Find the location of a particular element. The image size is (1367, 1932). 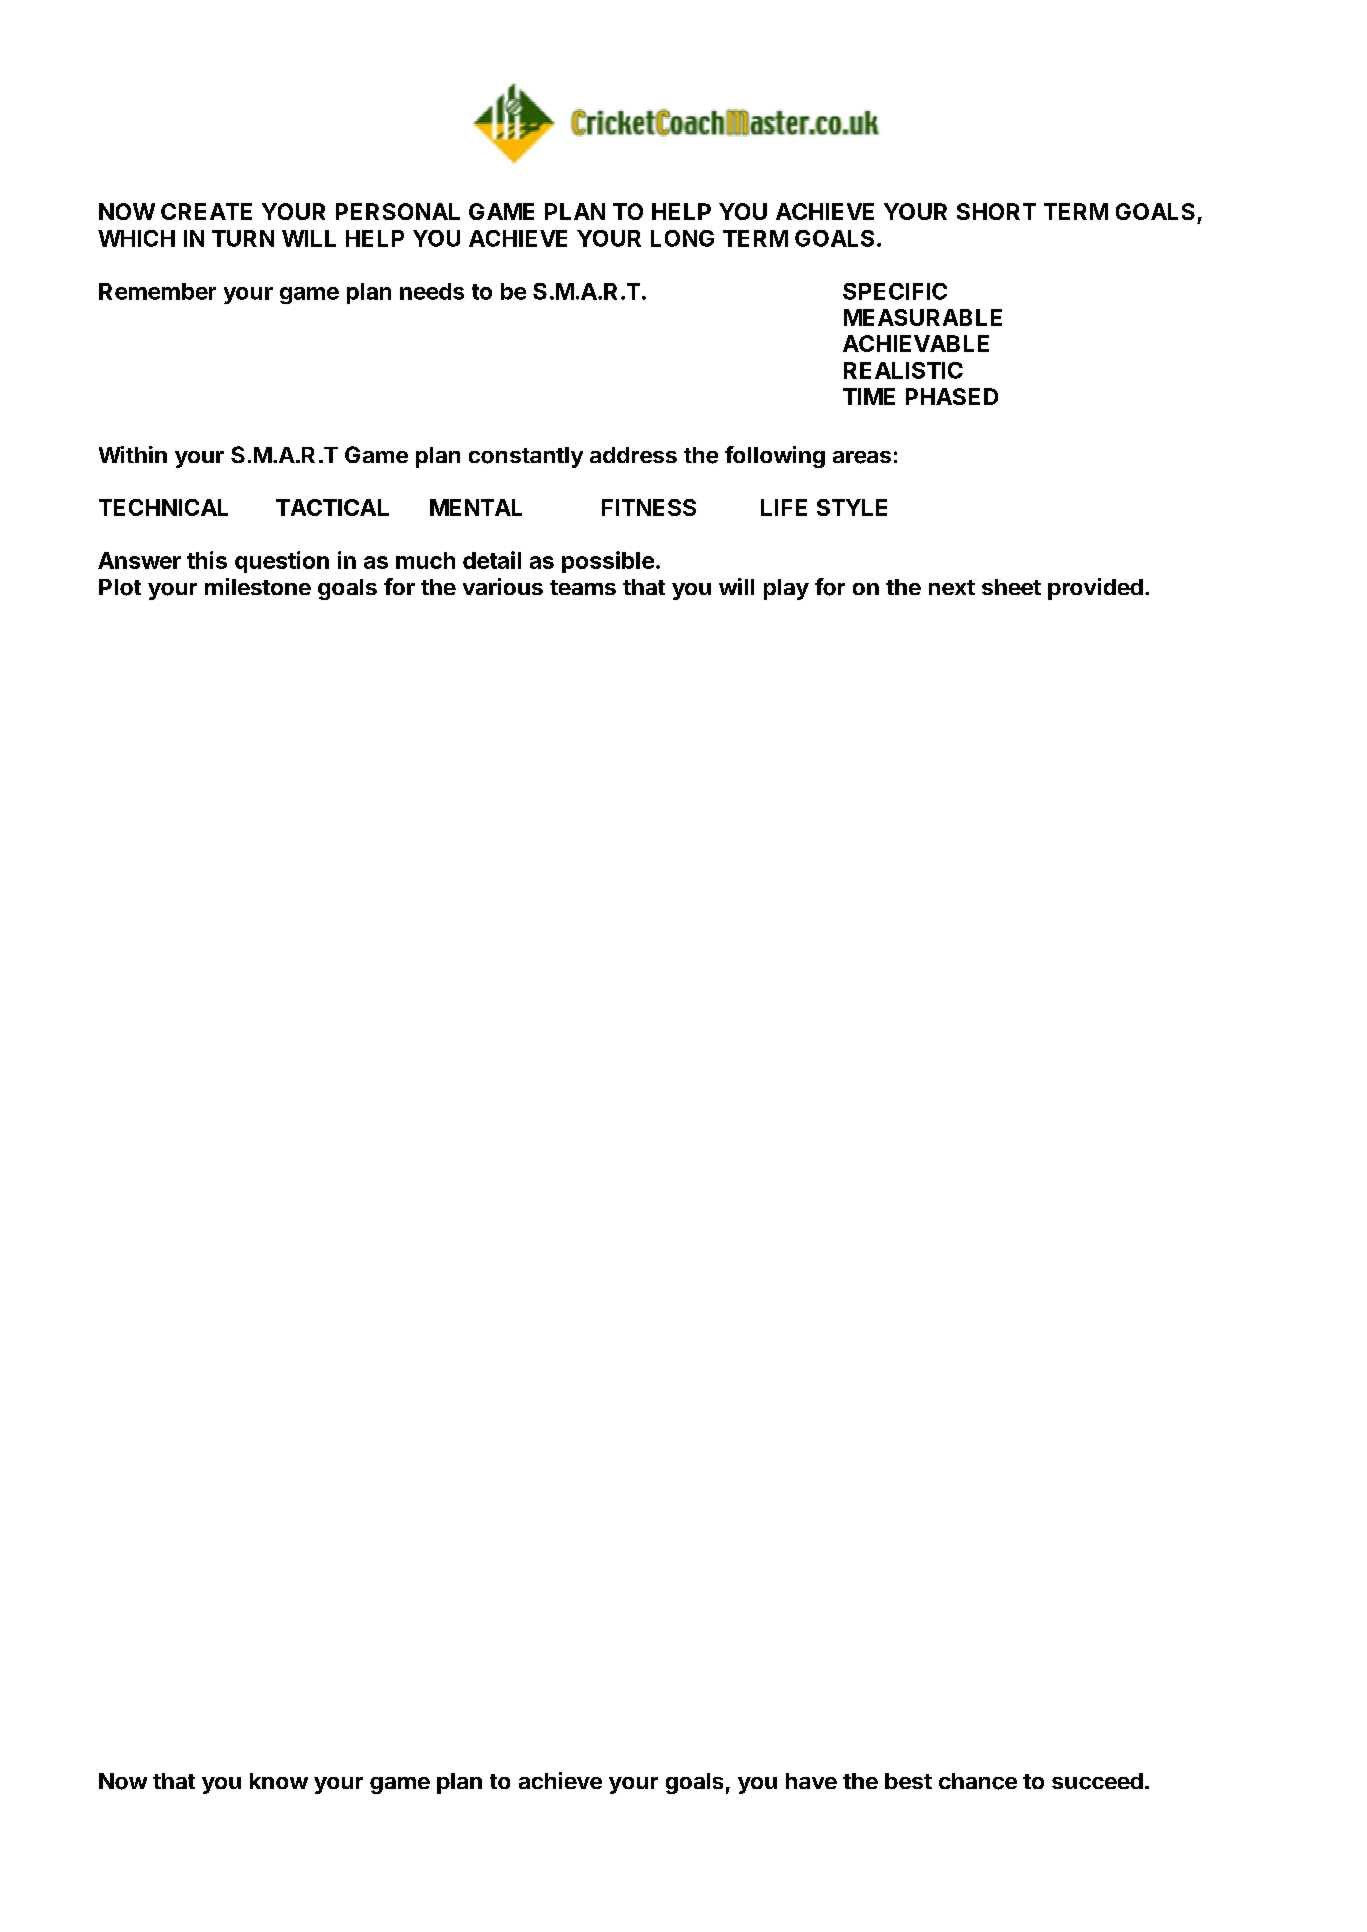

TURN is located at coordinates (243, 238).
